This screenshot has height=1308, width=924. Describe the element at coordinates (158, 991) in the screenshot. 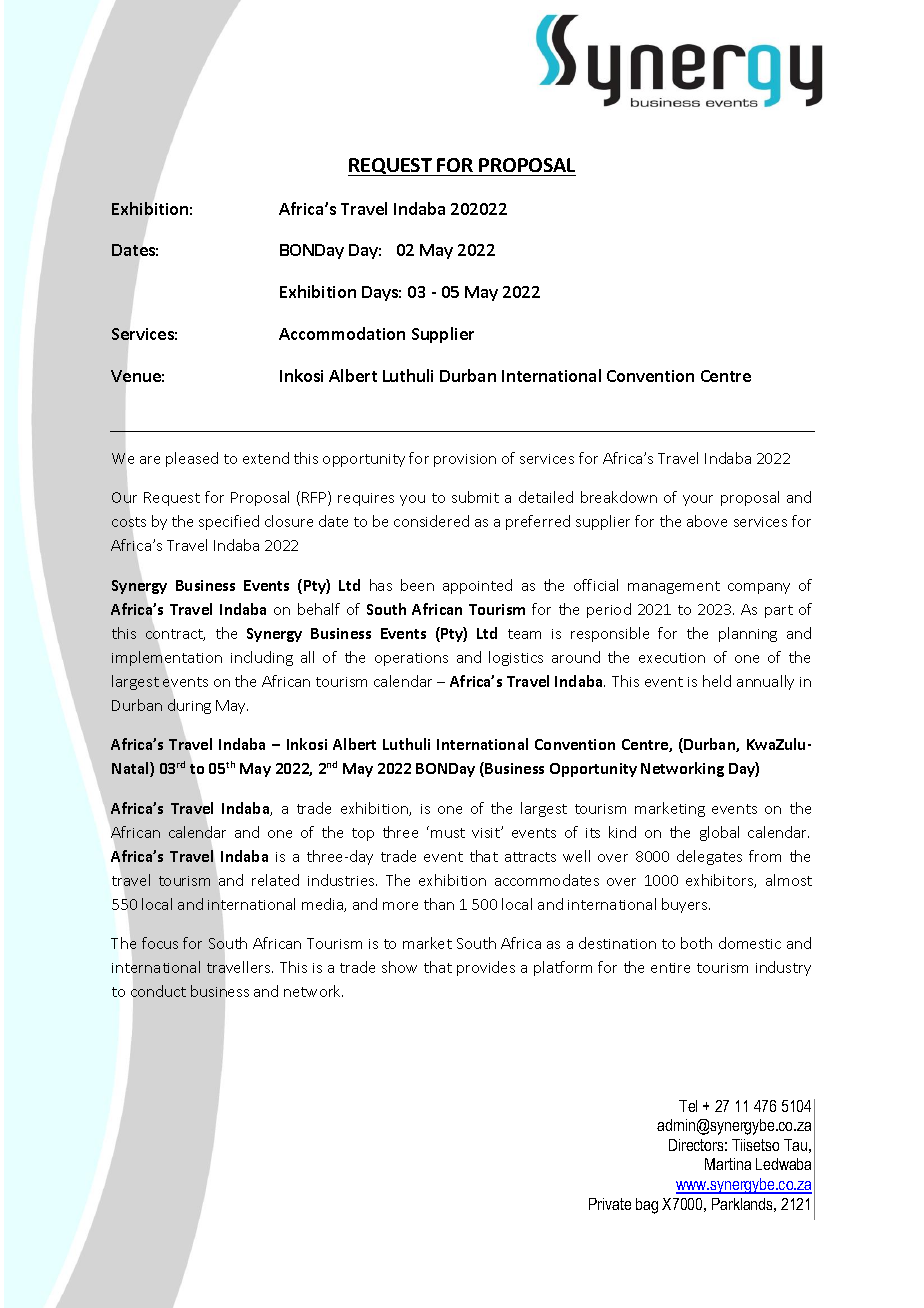

I see `conduct` at that location.
